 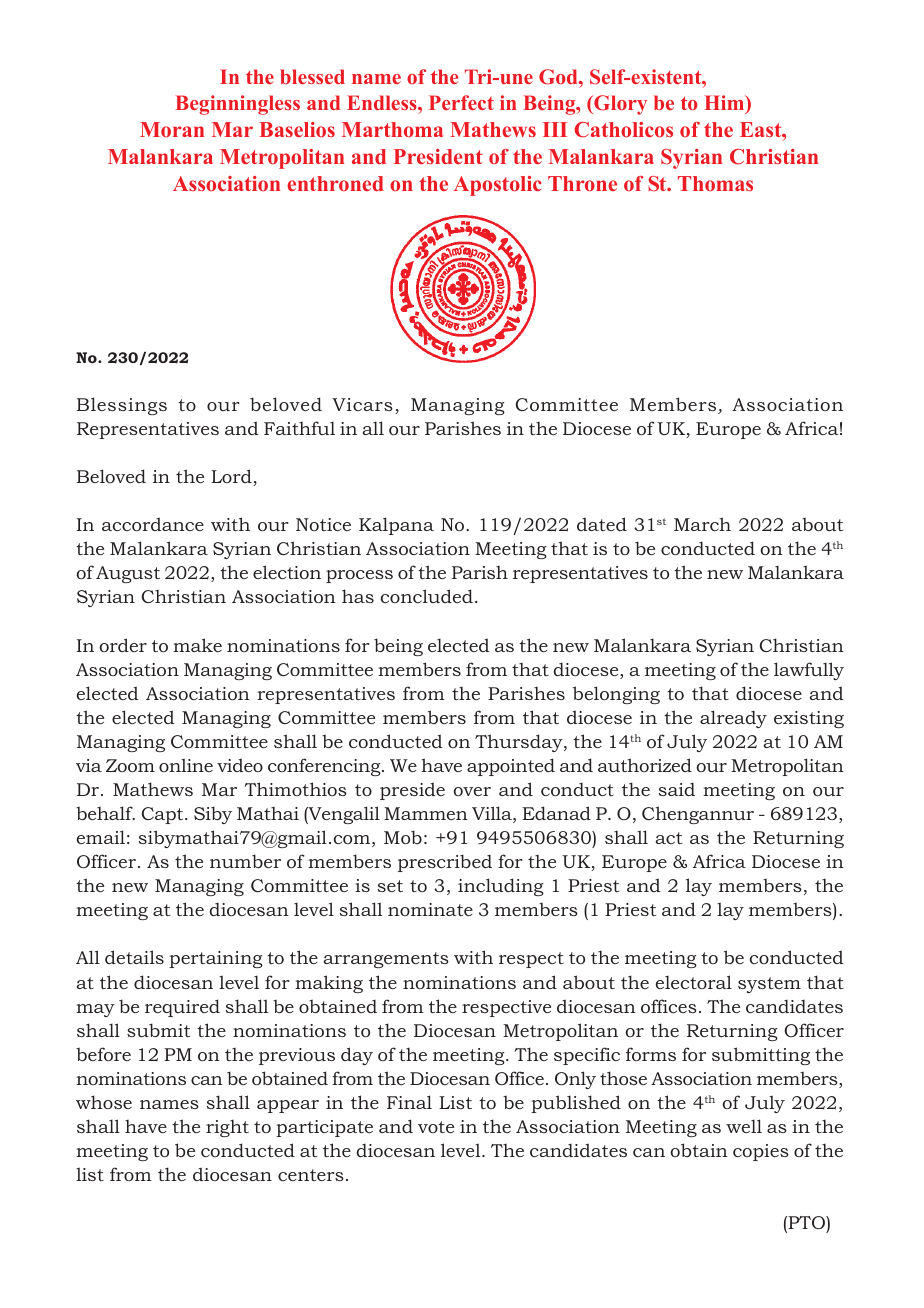 What do you see at coordinates (677, 789) in the page?
I see `said` at bounding box center [677, 789].
